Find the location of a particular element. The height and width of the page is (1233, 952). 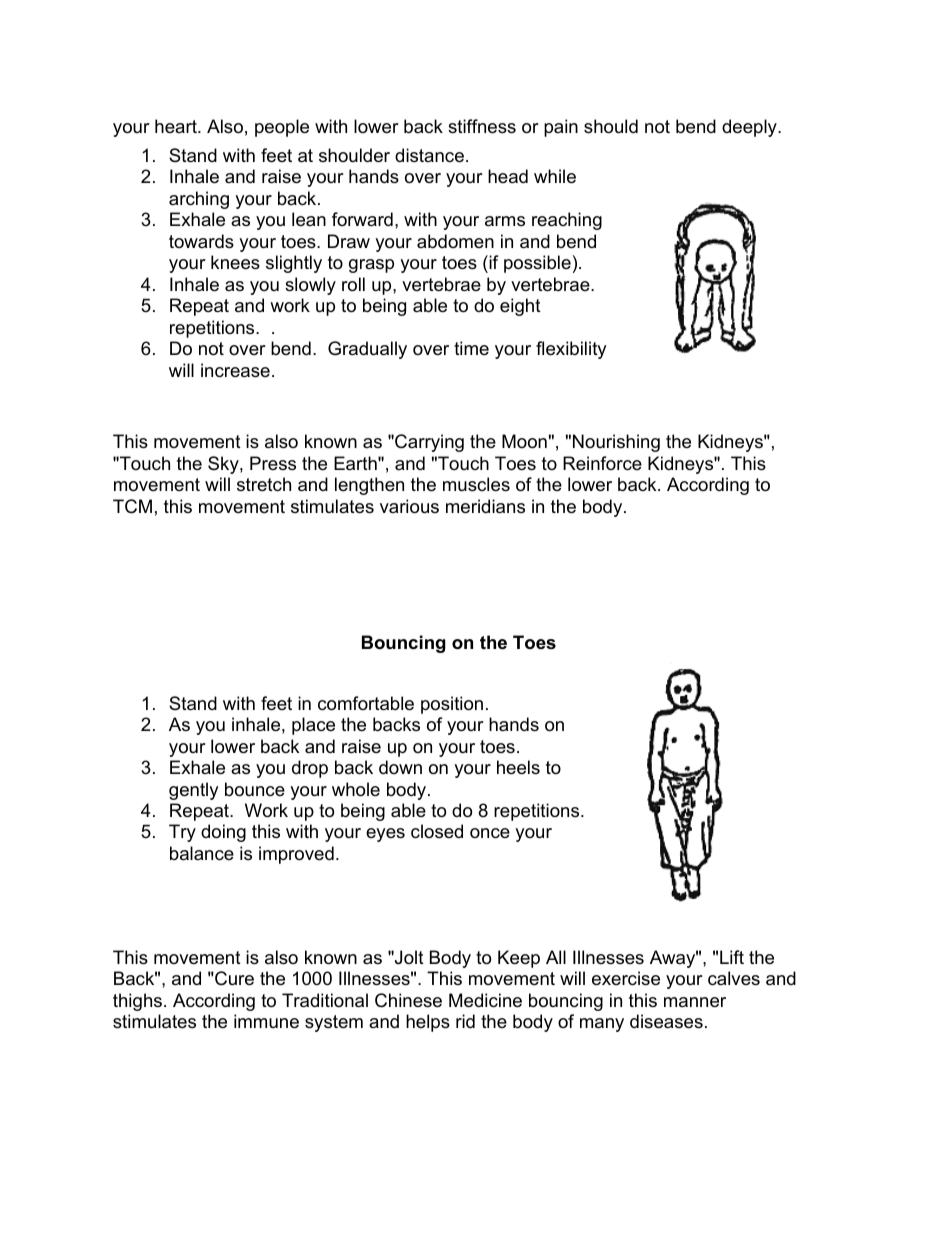

Chinese is located at coordinates (408, 1000).
